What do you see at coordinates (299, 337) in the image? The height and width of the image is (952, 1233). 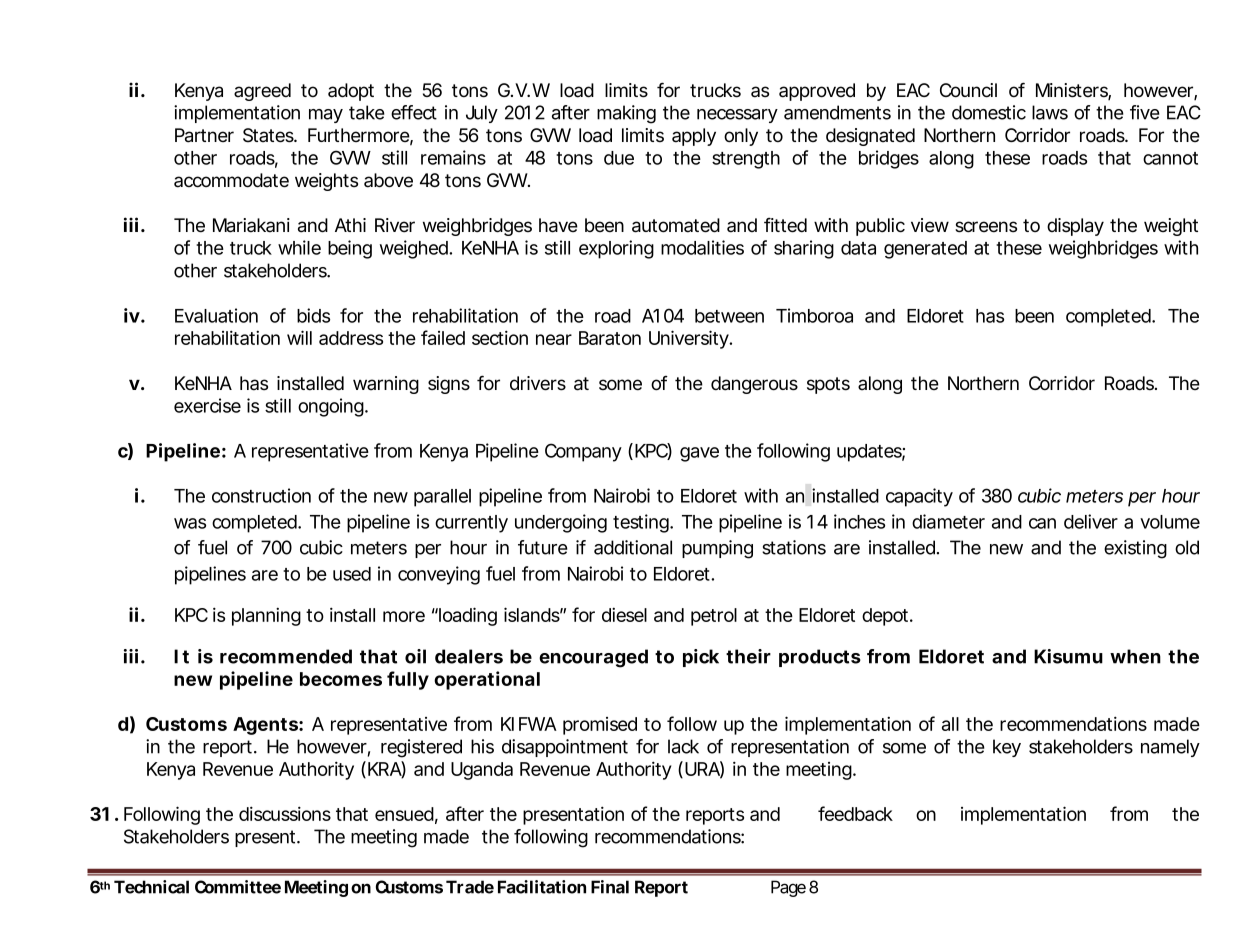 I see `will` at bounding box center [299, 337].
